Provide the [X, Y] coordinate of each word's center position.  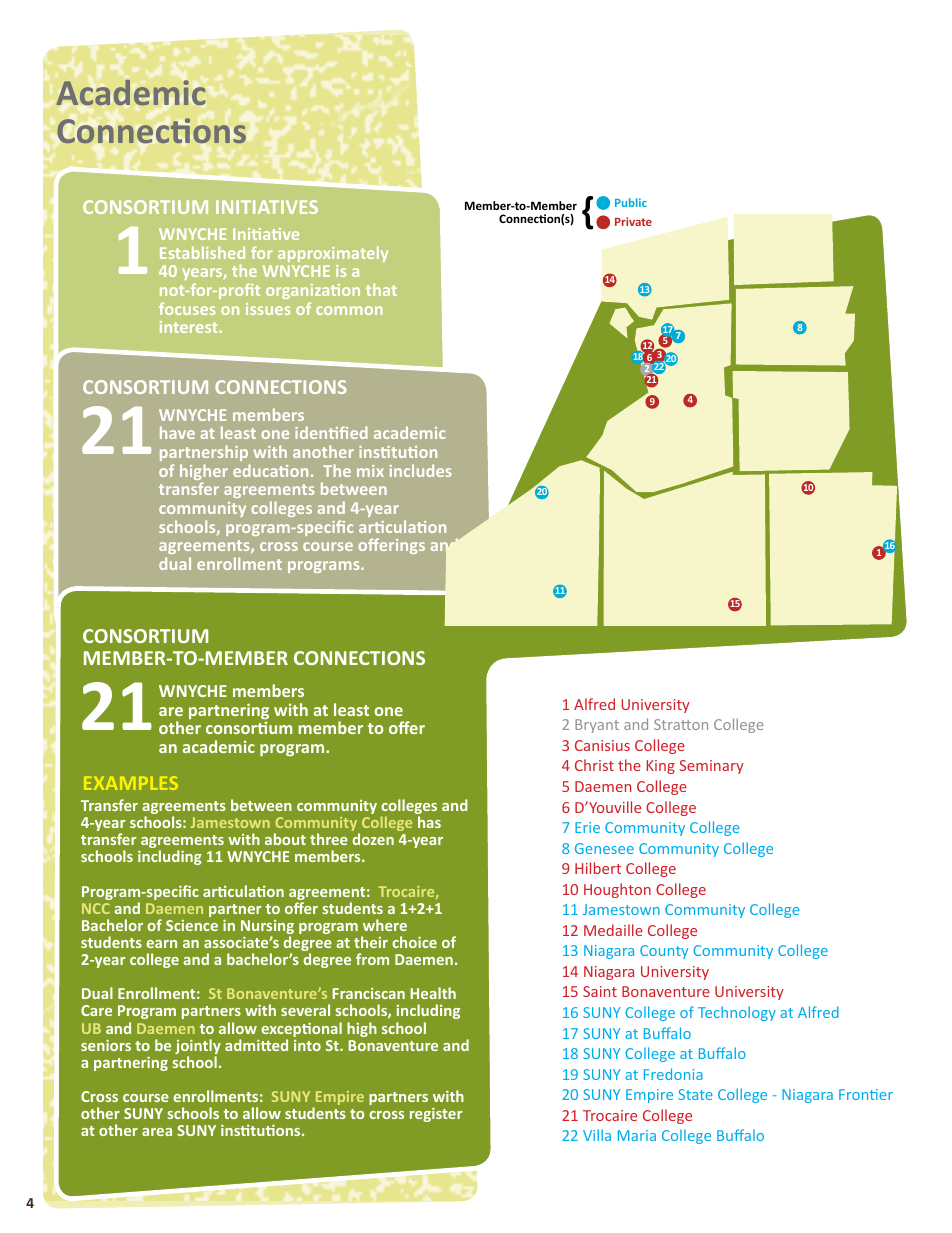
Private [633, 221]
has [429, 822]
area [157, 1132]
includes [421, 470]
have [177, 432]
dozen [373, 839]
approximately [333, 254]
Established [202, 252]
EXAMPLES [131, 783]
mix [370, 471]
